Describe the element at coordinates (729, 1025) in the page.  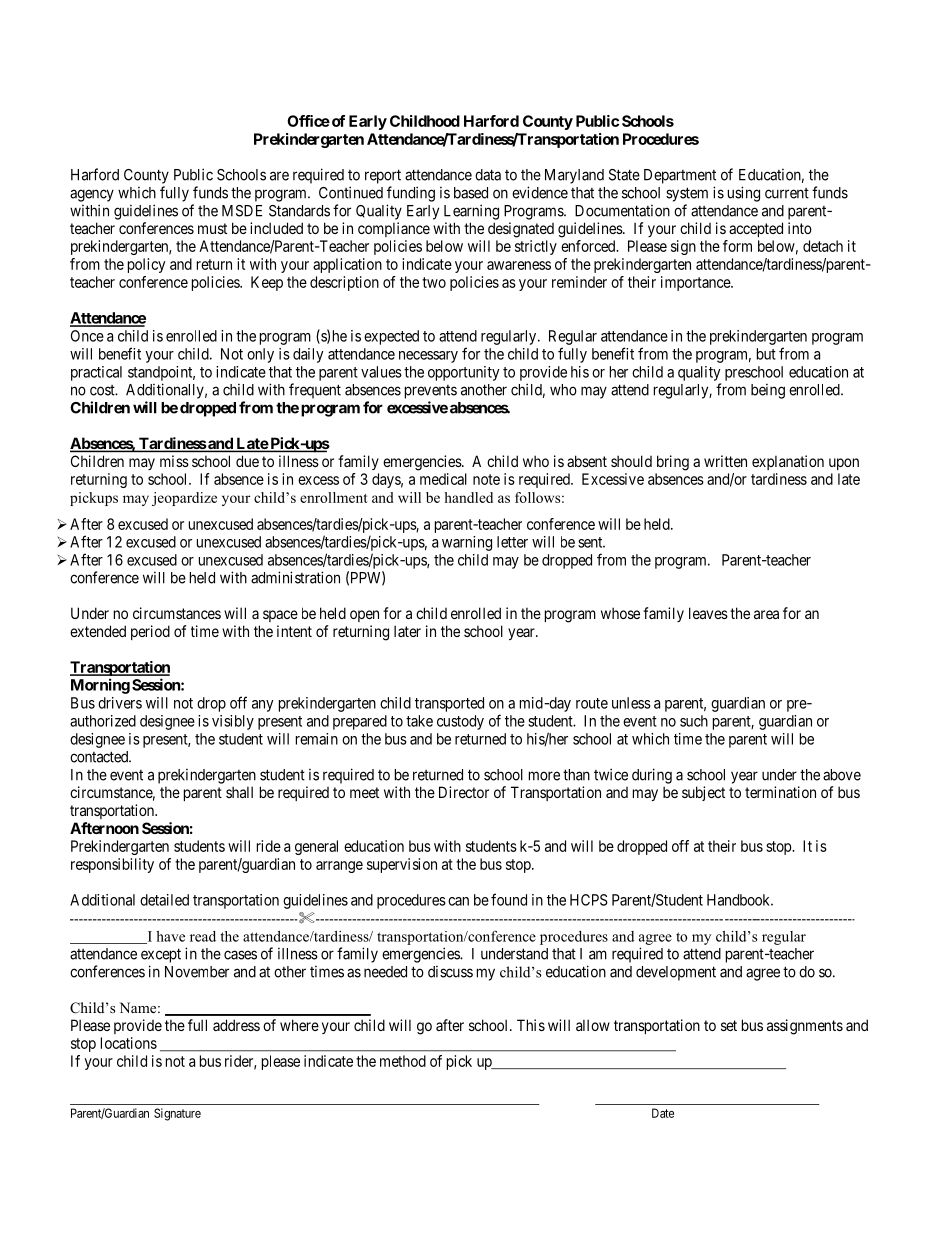
I see `set` at that location.
